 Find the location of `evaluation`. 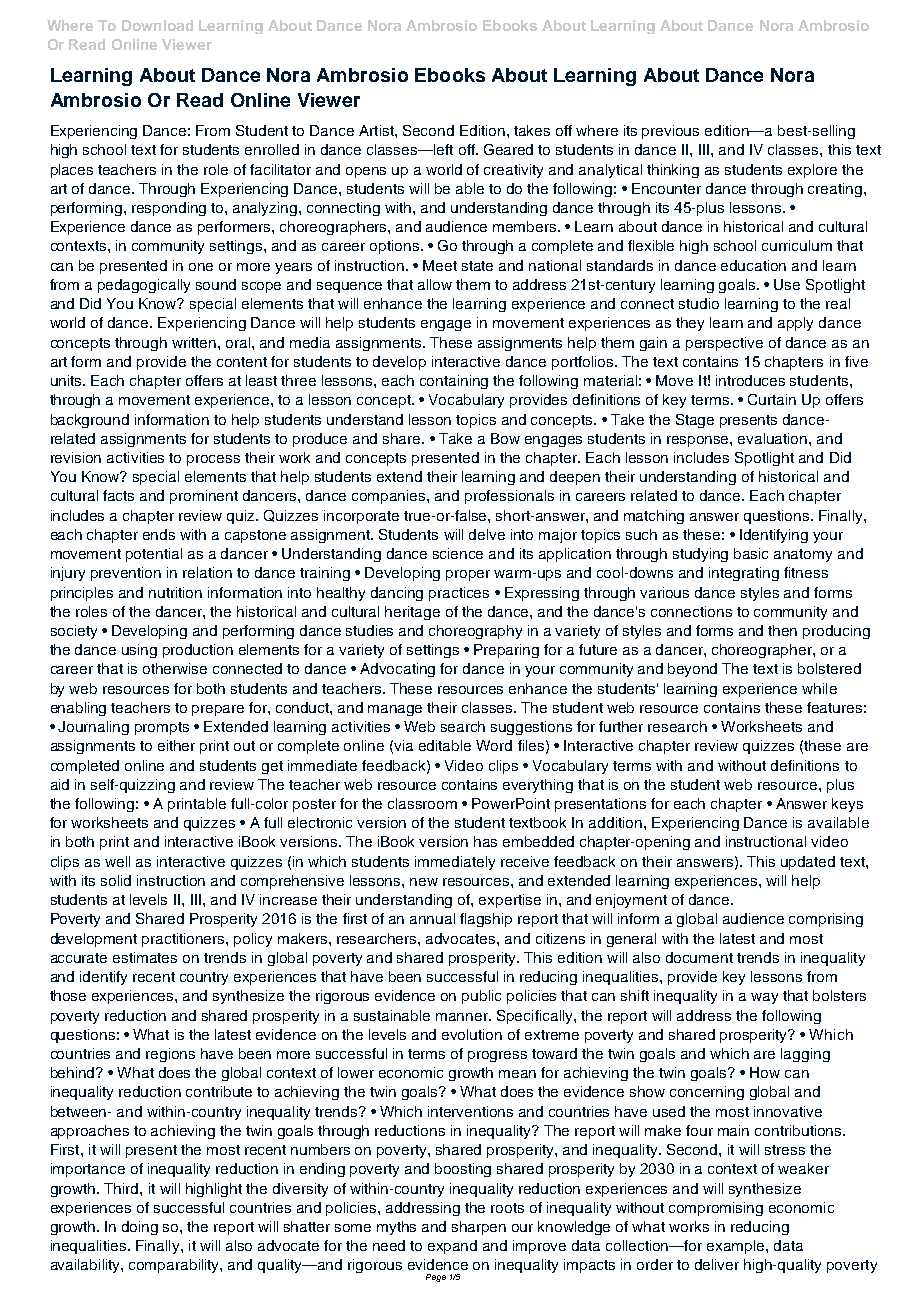

evaluation is located at coordinates (774, 438).
